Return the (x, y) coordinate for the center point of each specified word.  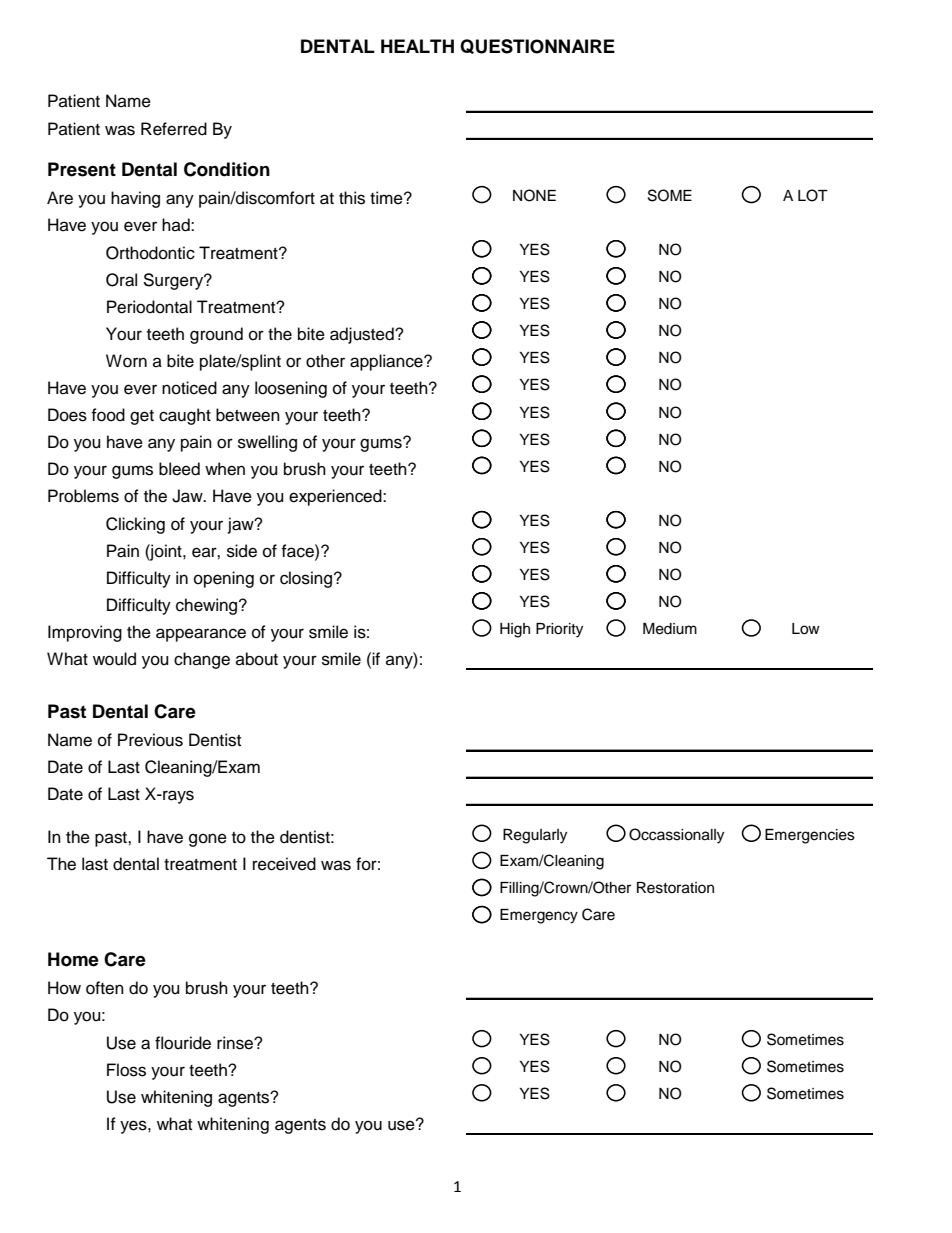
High (515, 630)
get (142, 417)
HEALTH (417, 46)
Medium (670, 629)
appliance (387, 362)
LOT (813, 195)
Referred (174, 129)
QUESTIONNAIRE (537, 46)
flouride (183, 1043)
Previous (150, 740)
